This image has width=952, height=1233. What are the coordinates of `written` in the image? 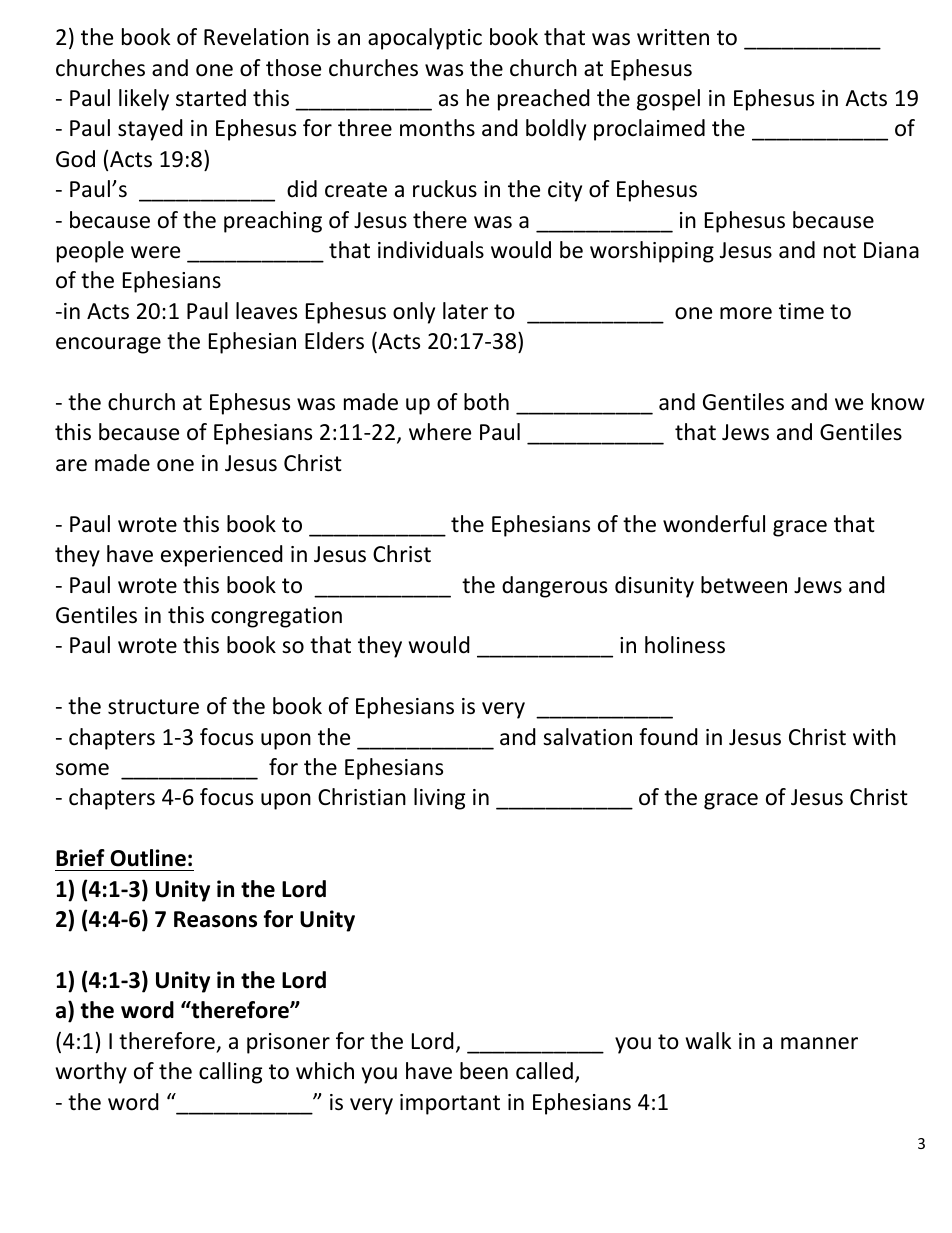 It's located at (673, 37).
